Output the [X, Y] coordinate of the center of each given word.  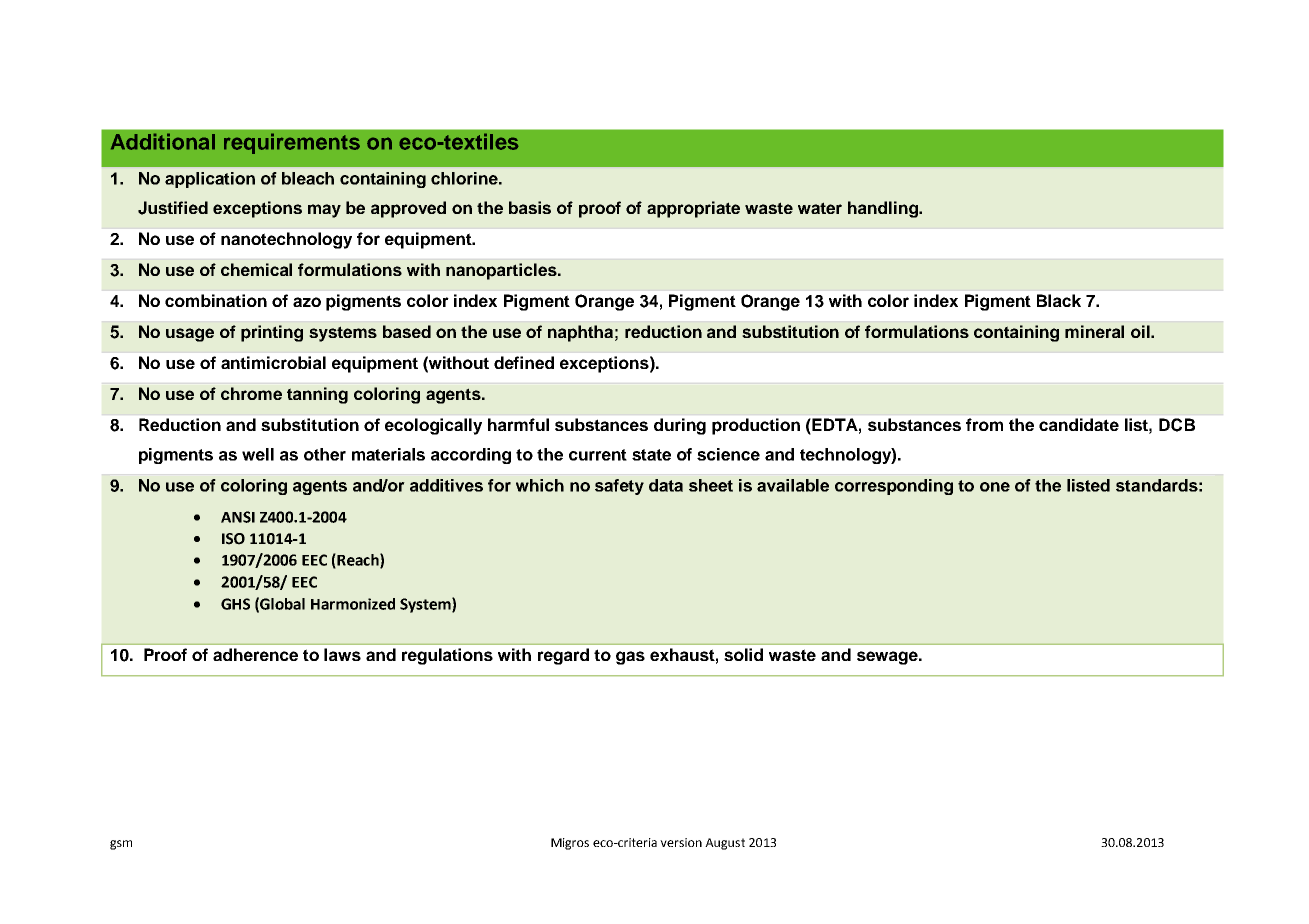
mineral [1094, 331]
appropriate [693, 209]
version [681, 842]
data [666, 485]
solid [743, 654]
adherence [255, 654]
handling [884, 209]
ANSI [238, 517]
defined [524, 362]
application [210, 180]
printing [272, 333]
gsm [121, 845]
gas [630, 658]
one [995, 487]
